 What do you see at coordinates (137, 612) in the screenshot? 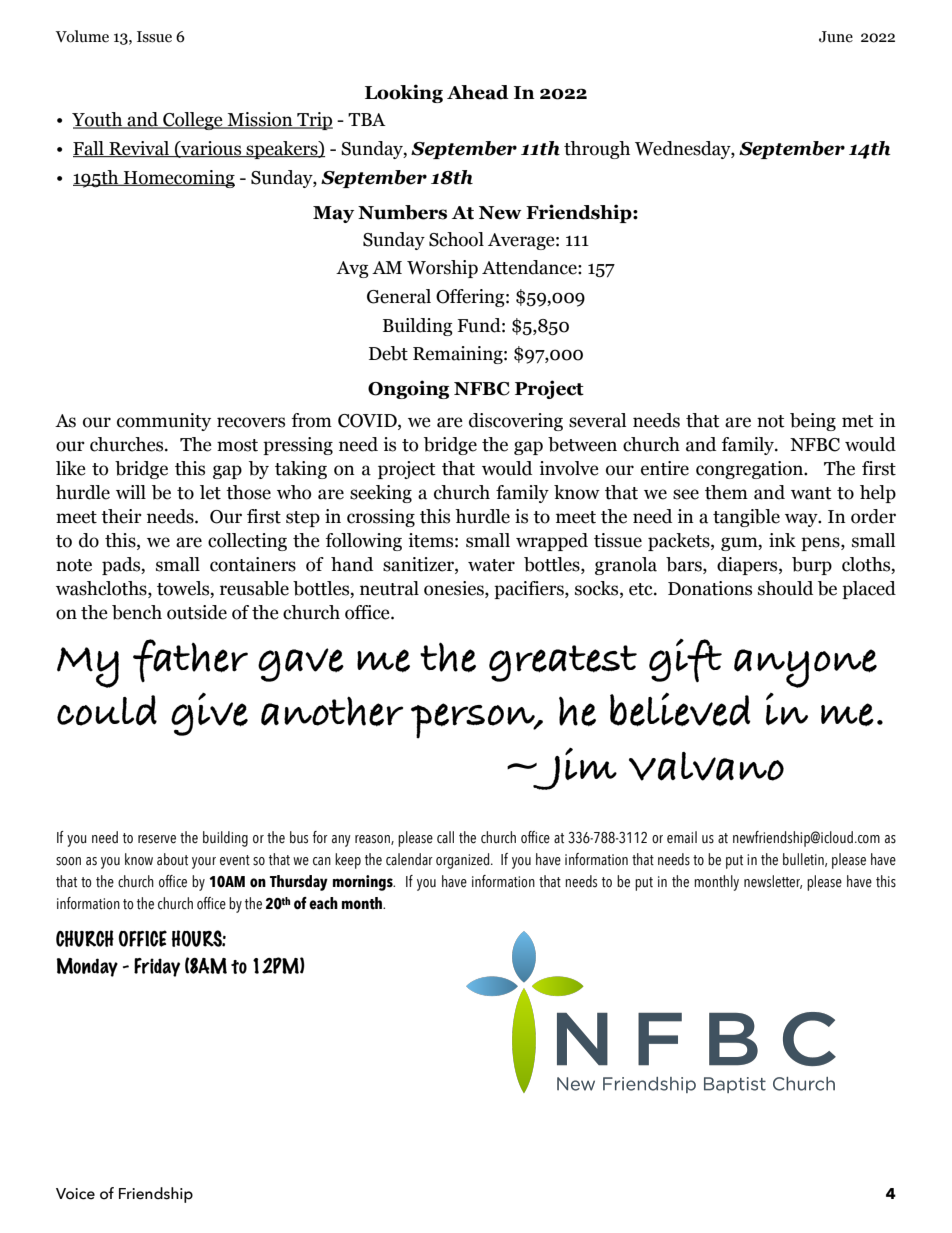
I see `bench` at bounding box center [137, 612].
